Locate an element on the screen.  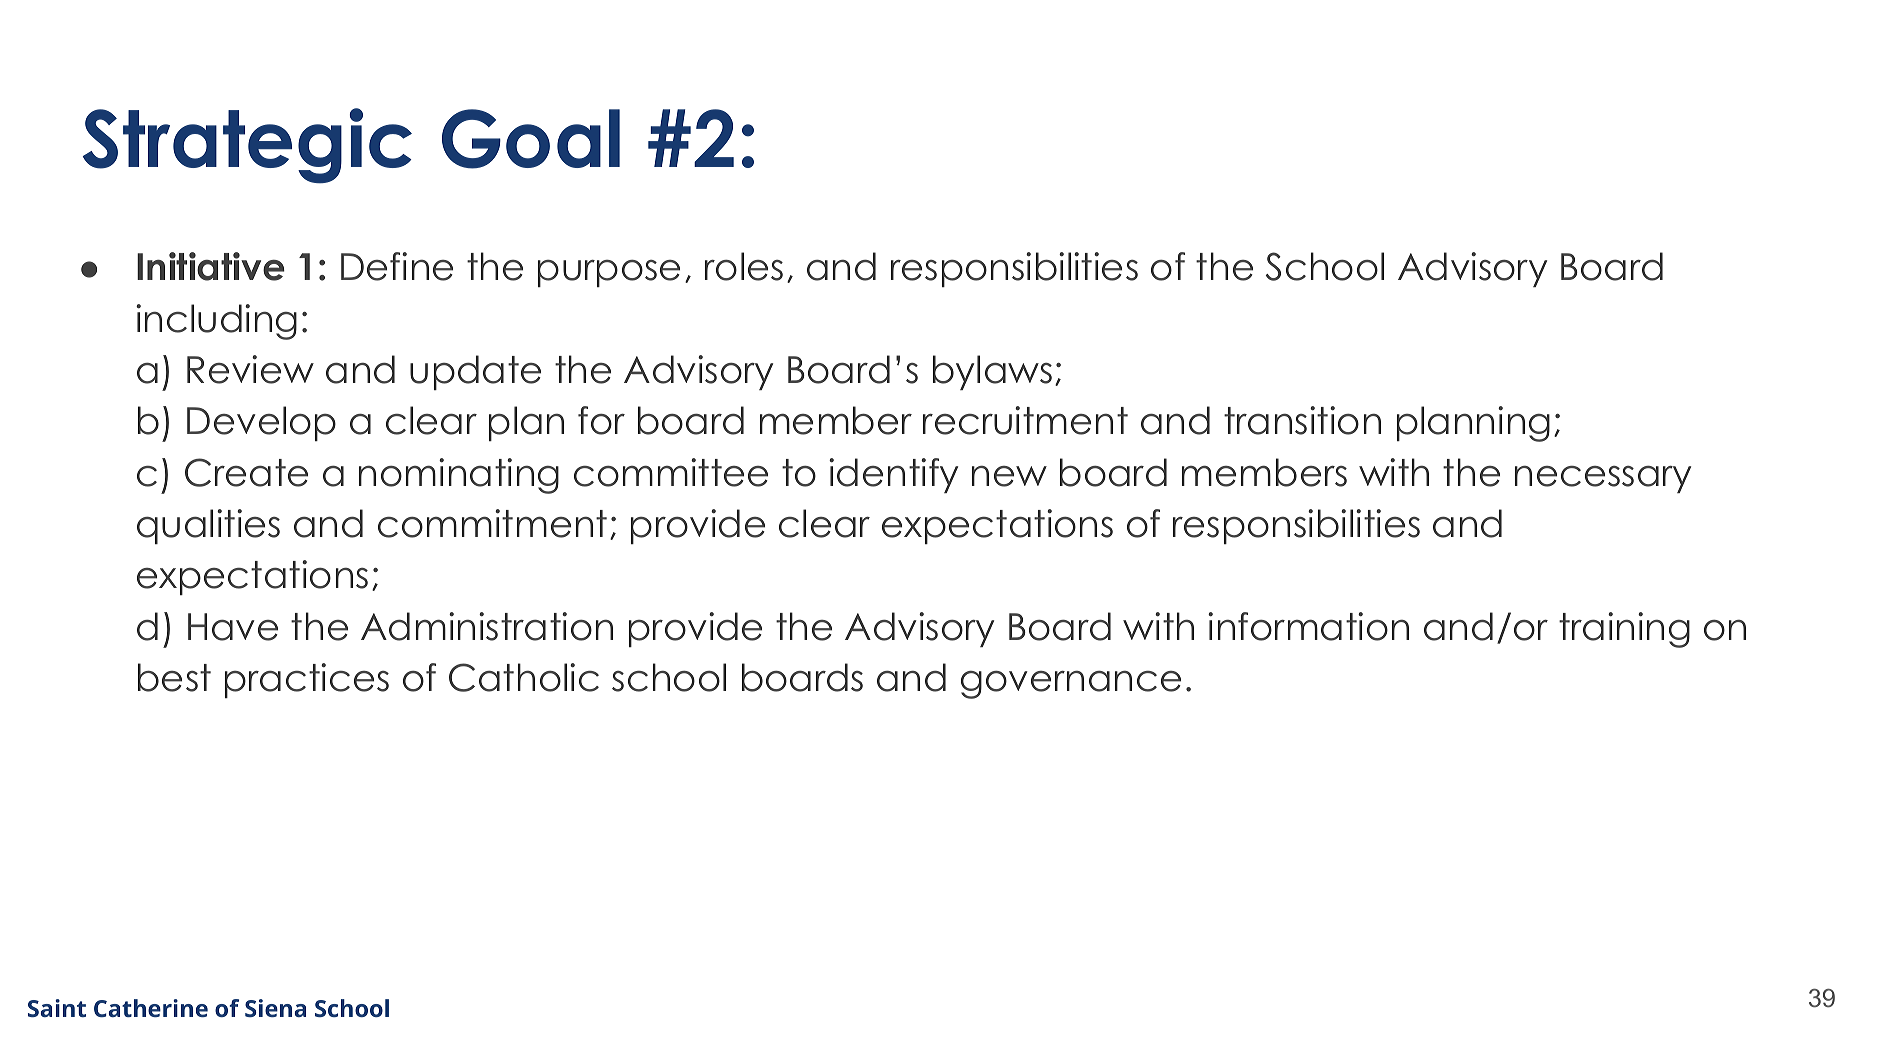
governance is located at coordinates (1071, 685).
